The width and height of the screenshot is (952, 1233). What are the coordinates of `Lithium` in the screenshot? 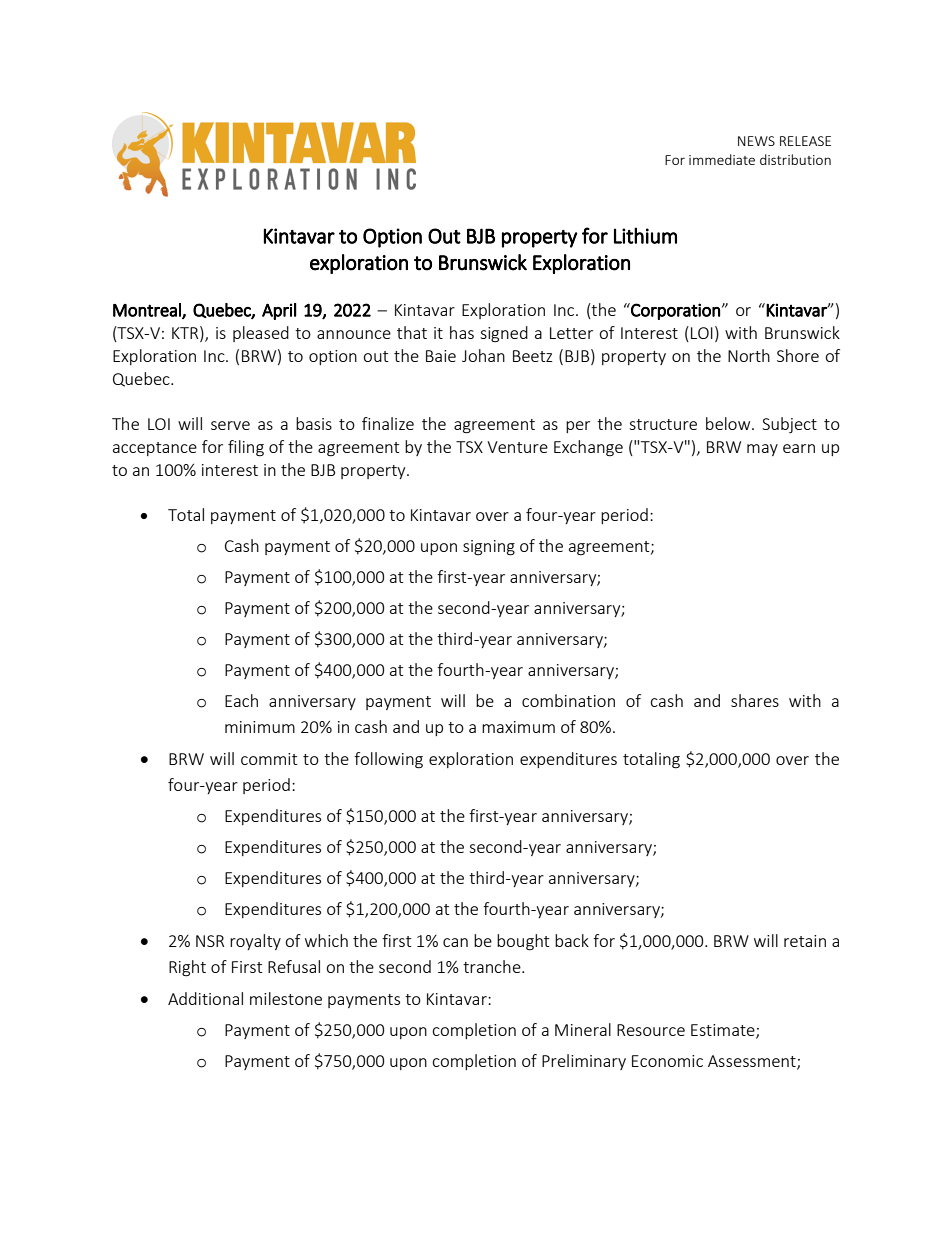 It's located at (645, 235).
